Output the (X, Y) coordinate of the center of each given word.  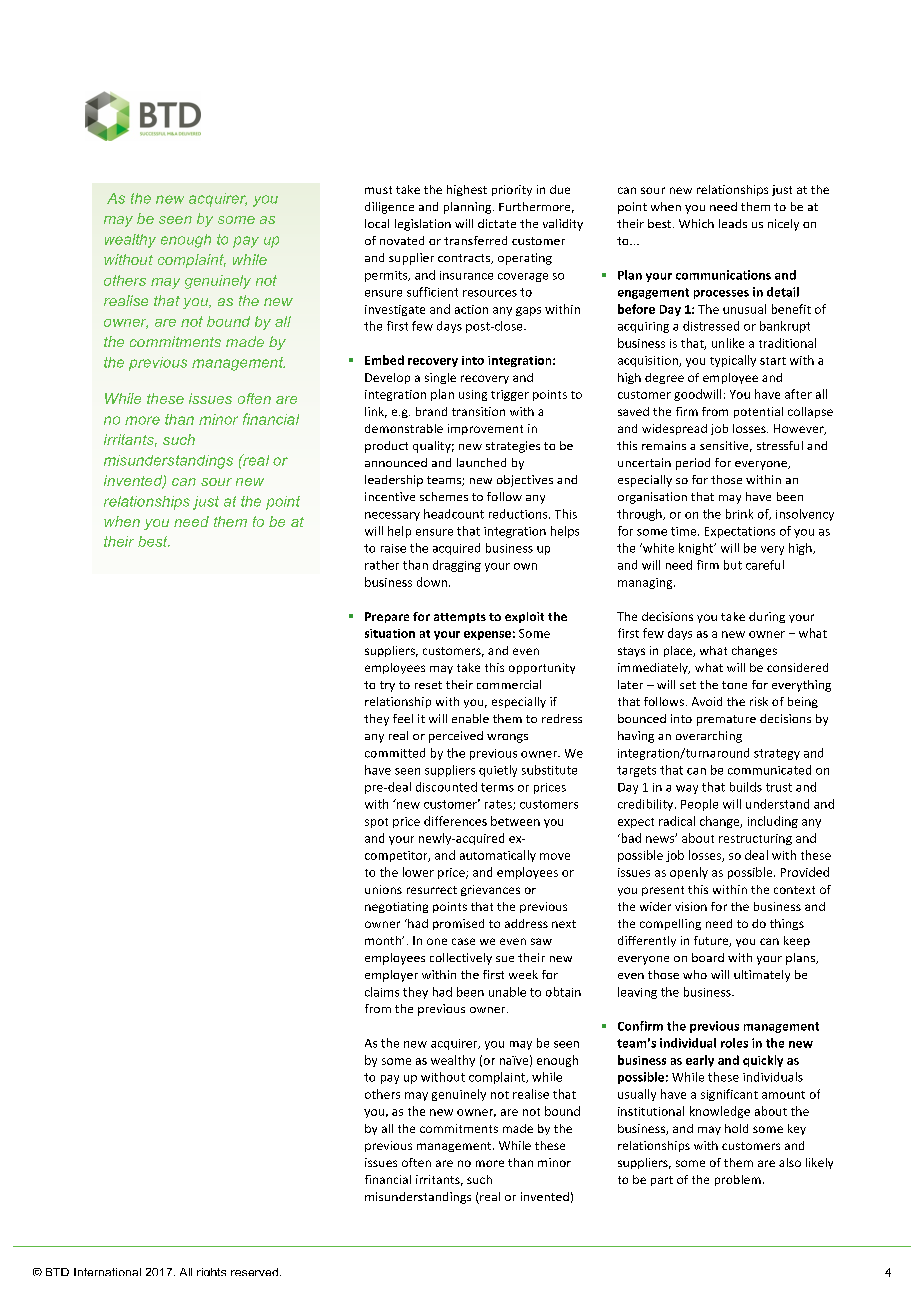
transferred (475, 240)
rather (382, 565)
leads (733, 223)
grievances (490, 890)
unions (383, 889)
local (377, 223)
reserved (256, 1272)
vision (691, 906)
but (733, 565)
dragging (457, 566)
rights (211, 1272)
